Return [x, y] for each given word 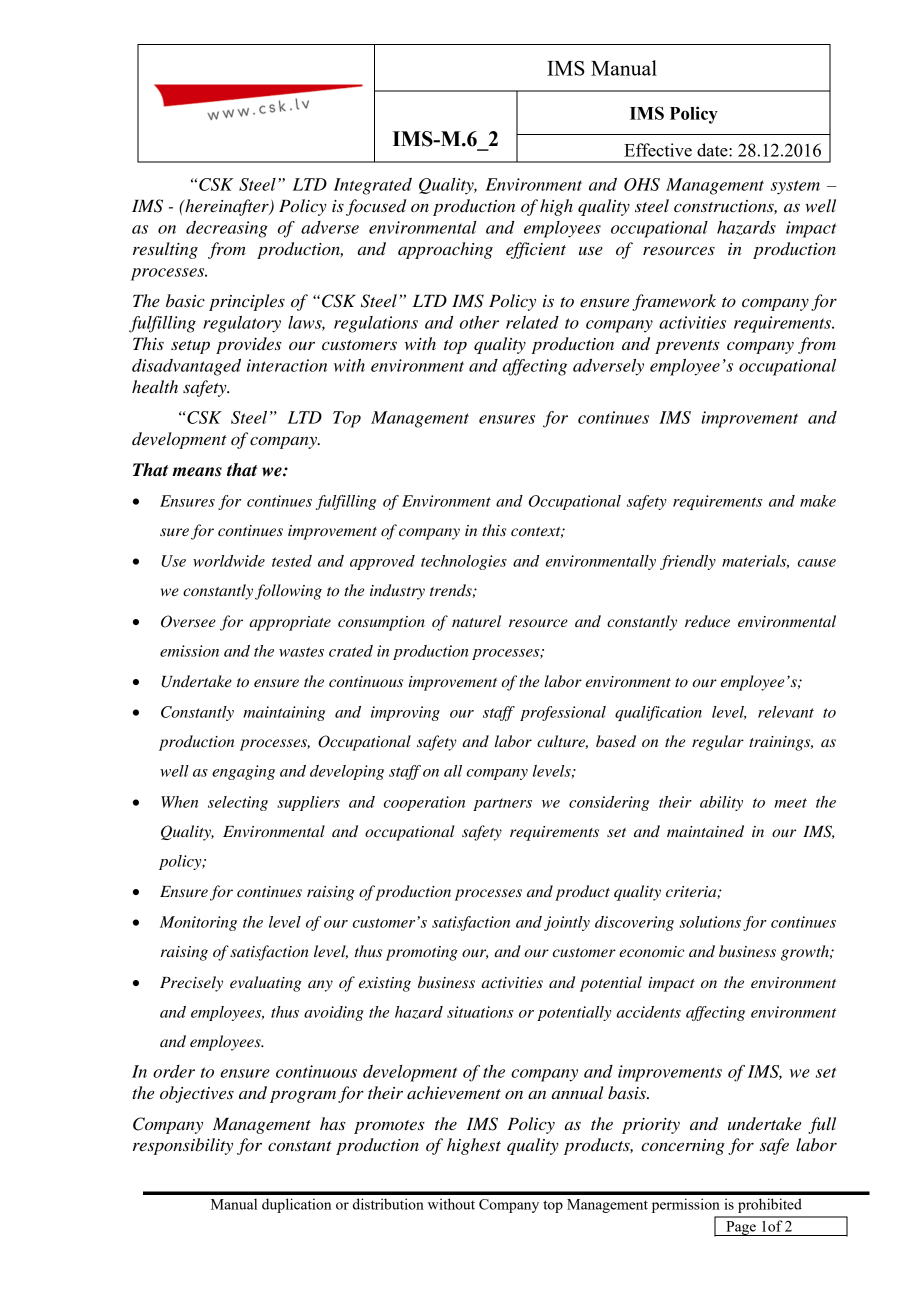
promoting [422, 953]
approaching [445, 250]
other [479, 322]
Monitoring [198, 923]
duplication [296, 1205]
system [795, 187]
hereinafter [227, 207]
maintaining [284, 713]
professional [563, 713]
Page [741, 1228]
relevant [786, 712]
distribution [388, 1204]
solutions [710, 922]
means [197, 472]
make [818, 501]
